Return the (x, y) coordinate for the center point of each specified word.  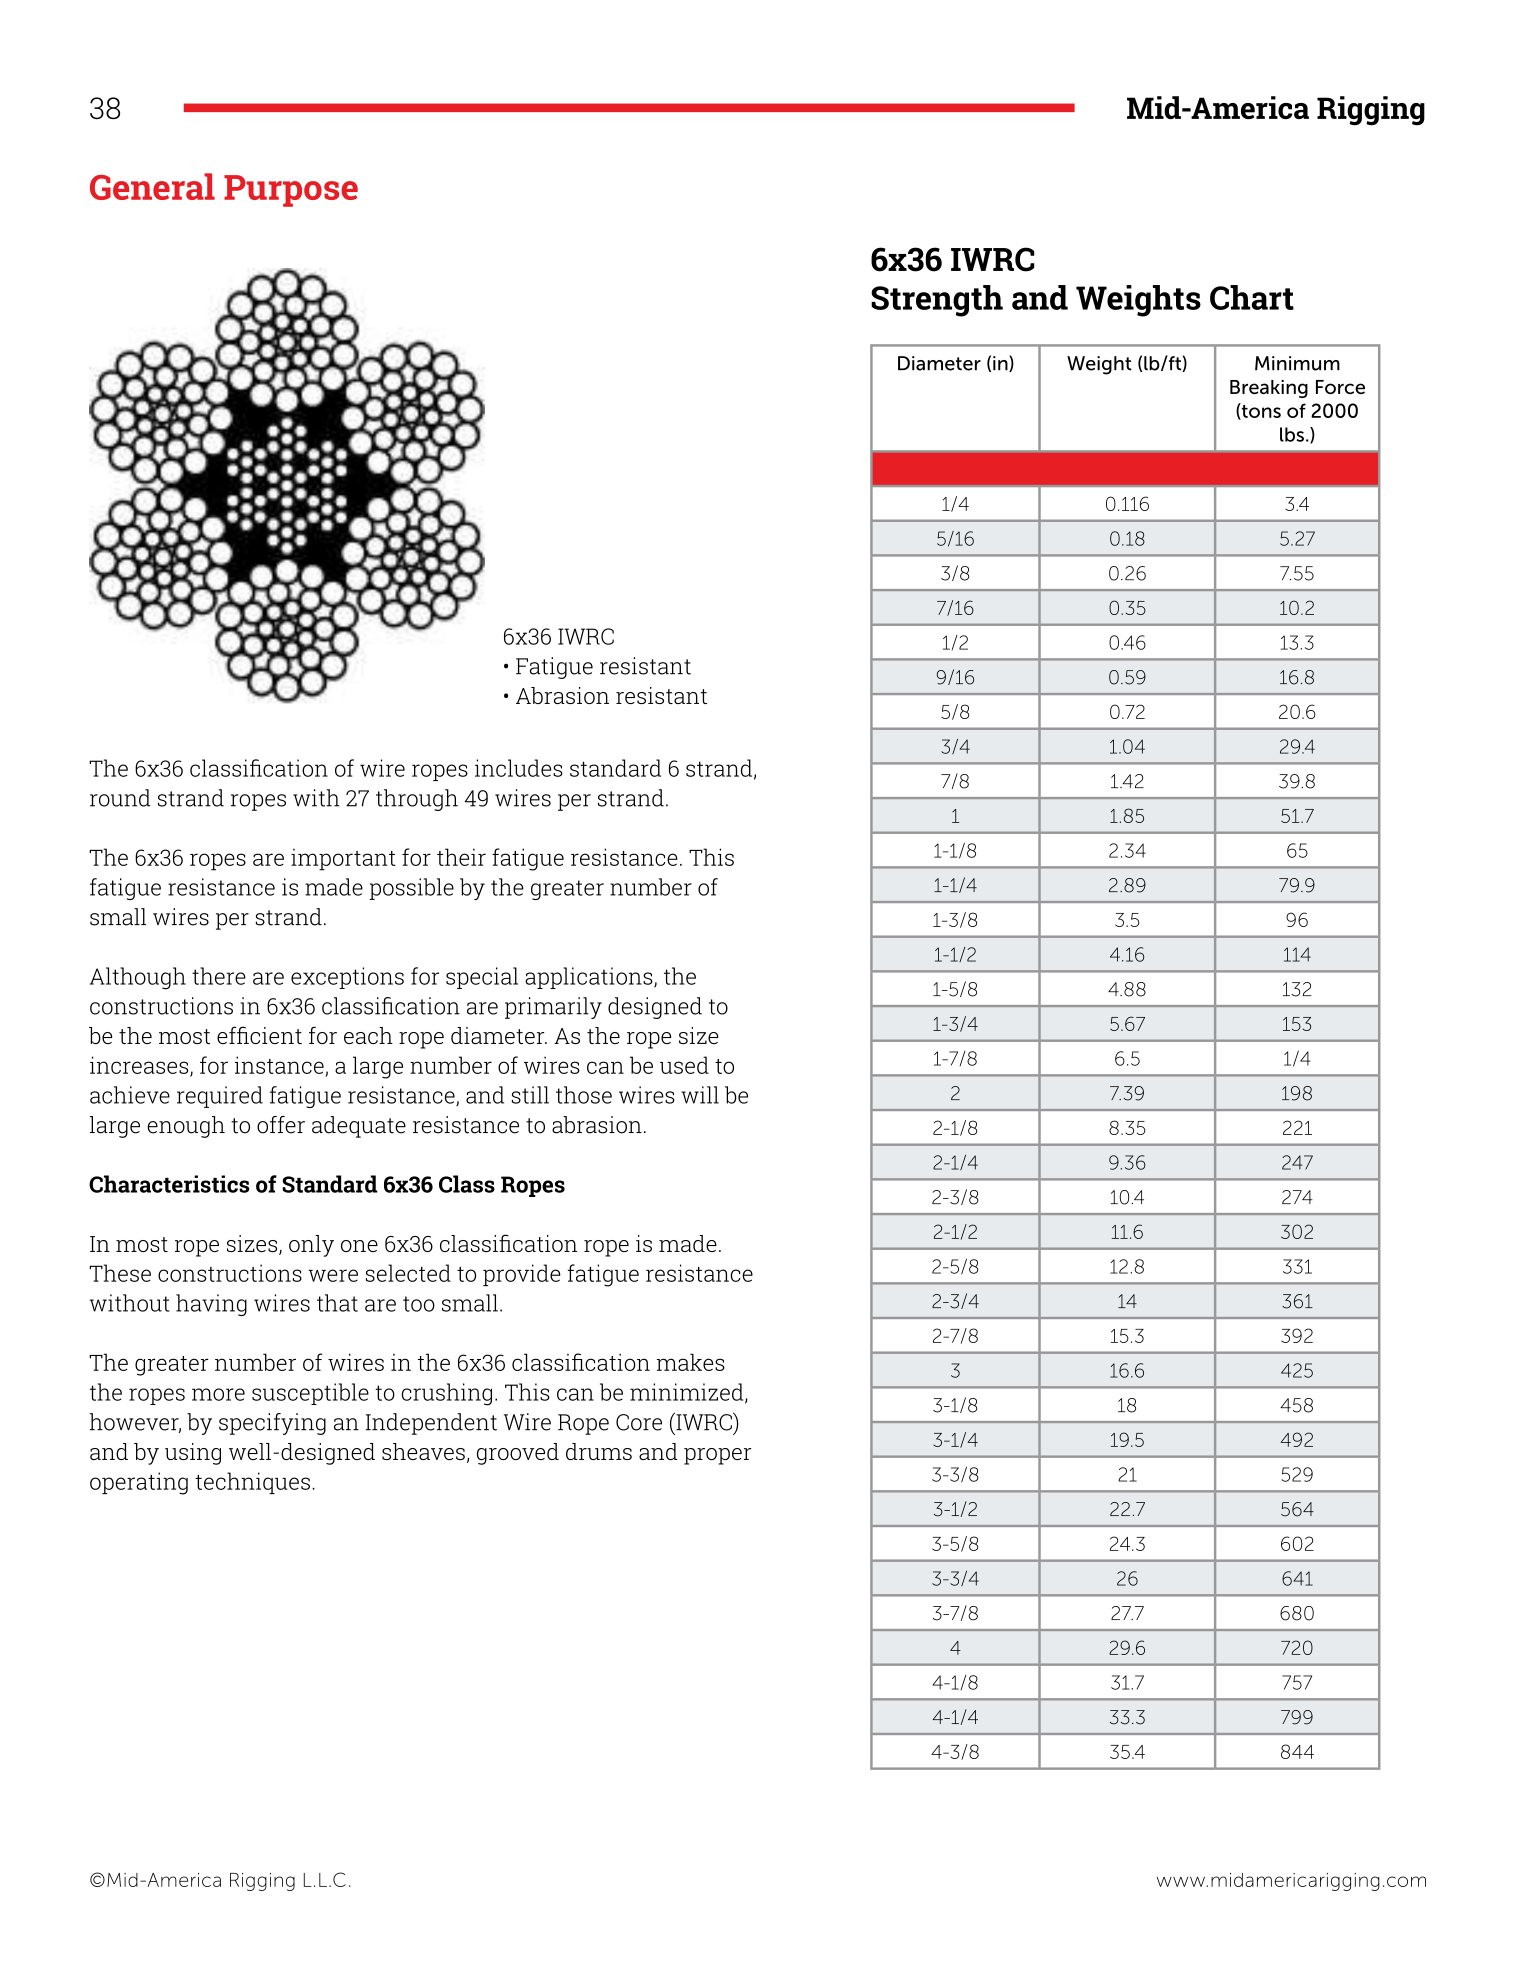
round (120, 798)
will (700, 1095)
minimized (688, 1393)
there (219, 976)
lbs (1292, 434)
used (684, 1065)
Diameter (939, 363)
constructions (230, 1273)
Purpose (291, 191)
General (152, 186)
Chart (1252, 297)
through (417, 800)
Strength (937, 301)
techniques (252, 1483)
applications (590, 978)
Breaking (1269, 389)
